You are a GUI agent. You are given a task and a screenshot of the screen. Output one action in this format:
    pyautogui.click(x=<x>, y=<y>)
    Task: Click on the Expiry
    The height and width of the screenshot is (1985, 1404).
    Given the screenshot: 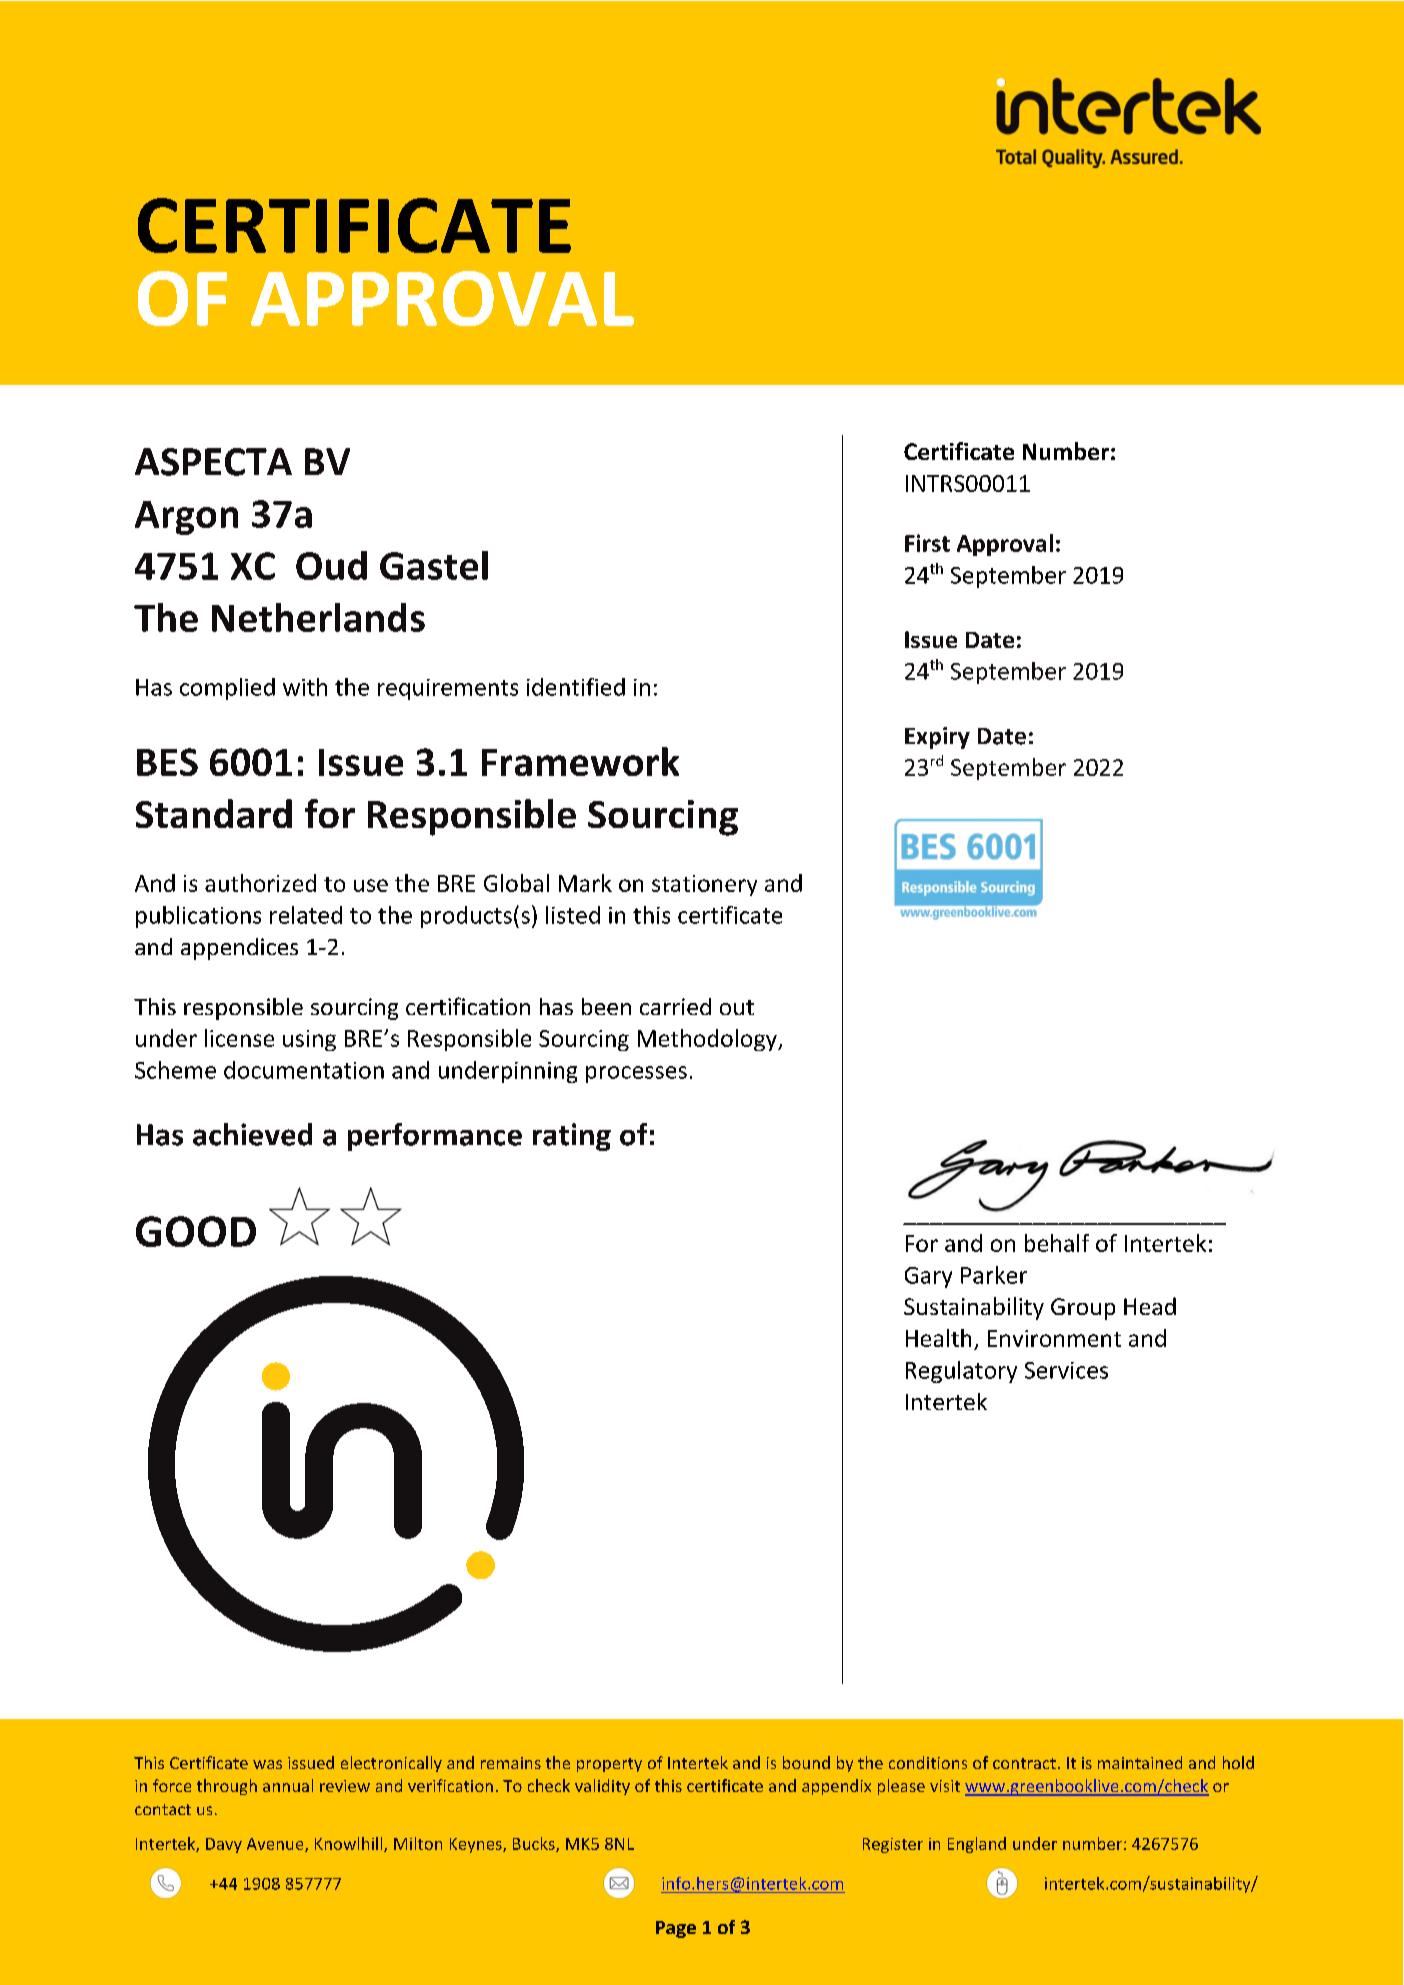 What is the action you would take?
    pyautogui.click(x=937, y=738)
